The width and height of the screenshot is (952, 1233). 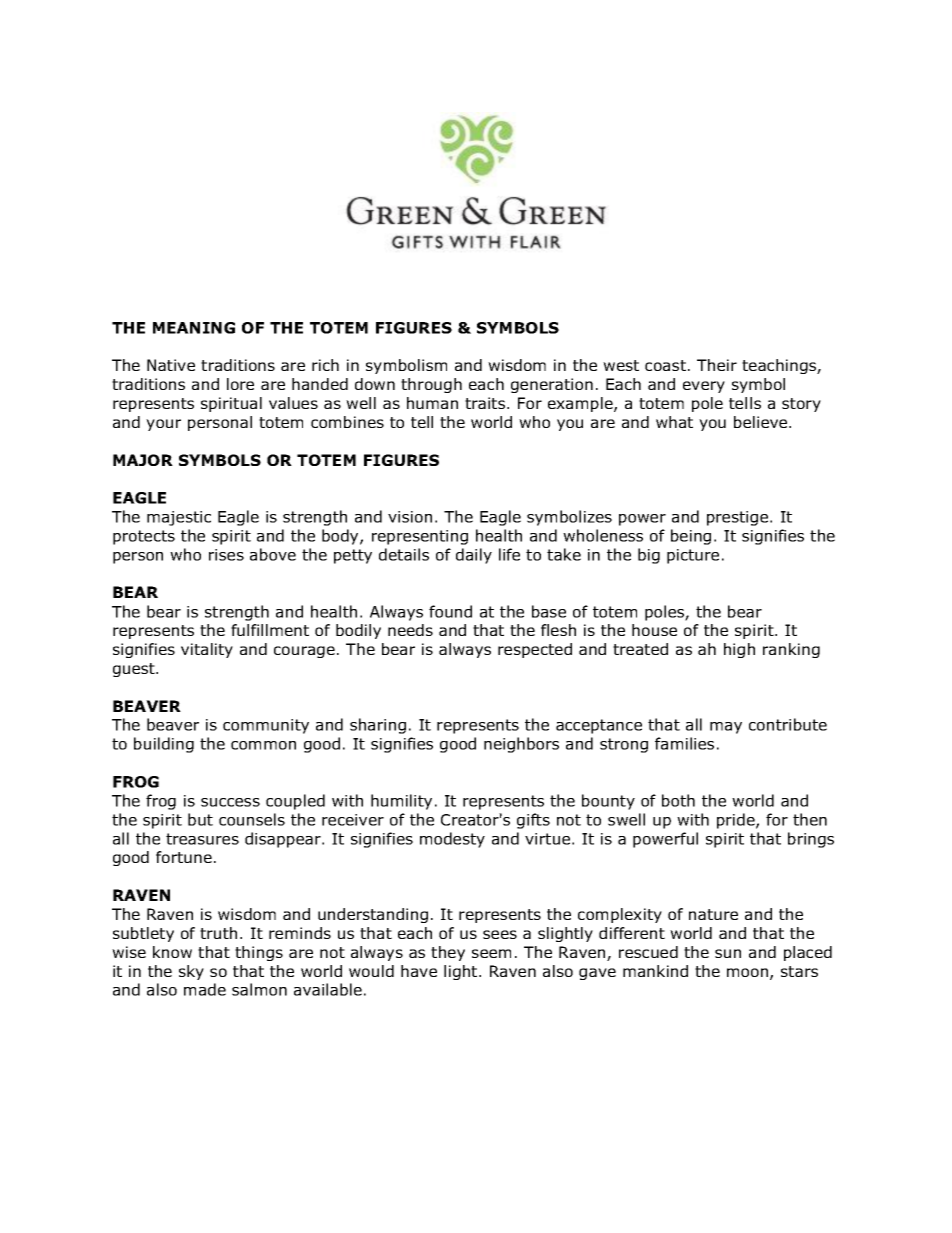 I want to click on through, so click(x=431, y=385).
